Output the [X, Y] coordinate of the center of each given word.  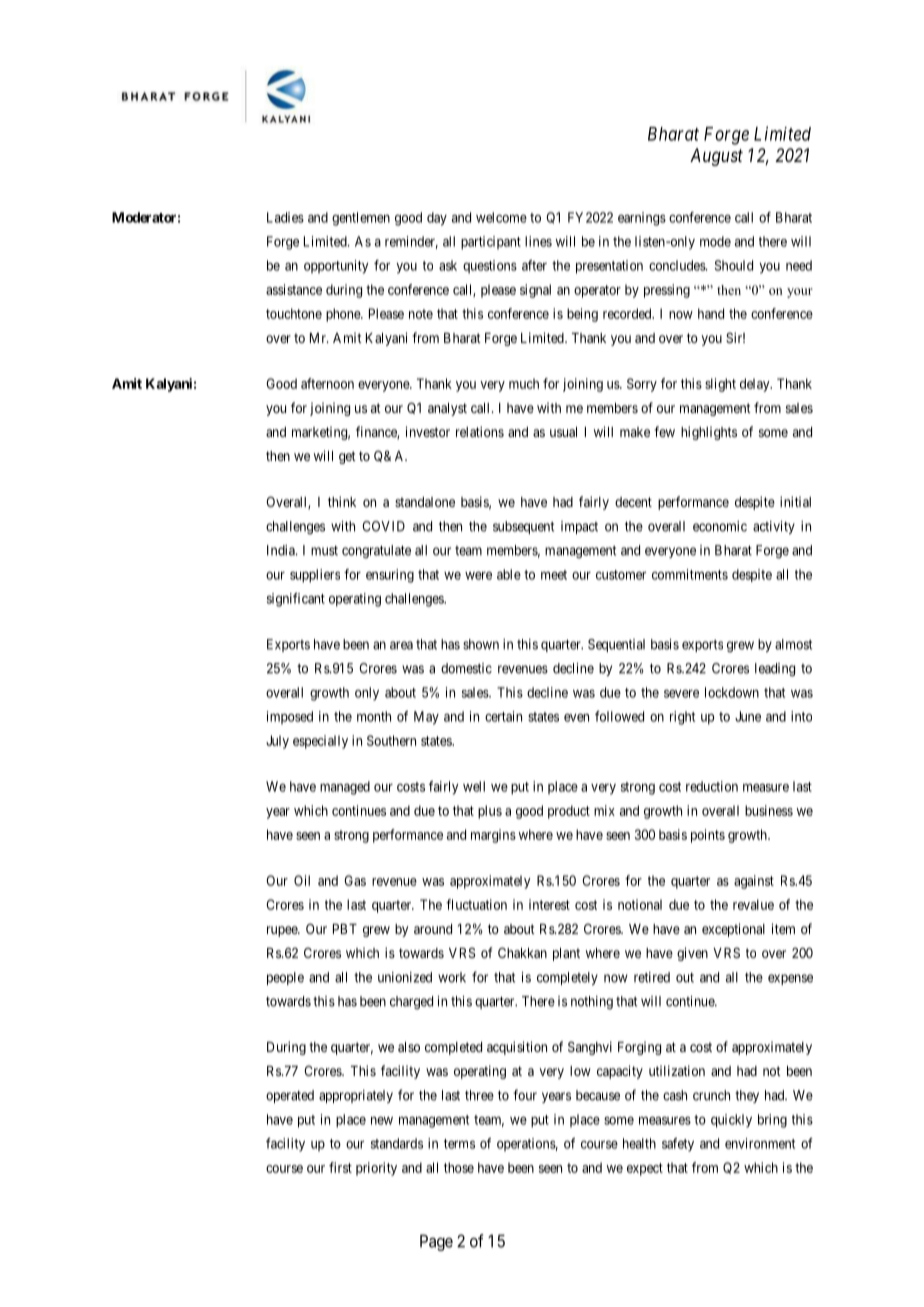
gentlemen [361, 219]
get [347, 457]
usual [563, 432]
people [285, 978]
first [340, 1167]
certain [503, 716]
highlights [709, 433]
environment [760, 1143]
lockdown [732, 692]
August [716, 157]
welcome [501, 217]
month [374, 716]
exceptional [733, 930]
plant [566, 954]
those [459, 1167]
